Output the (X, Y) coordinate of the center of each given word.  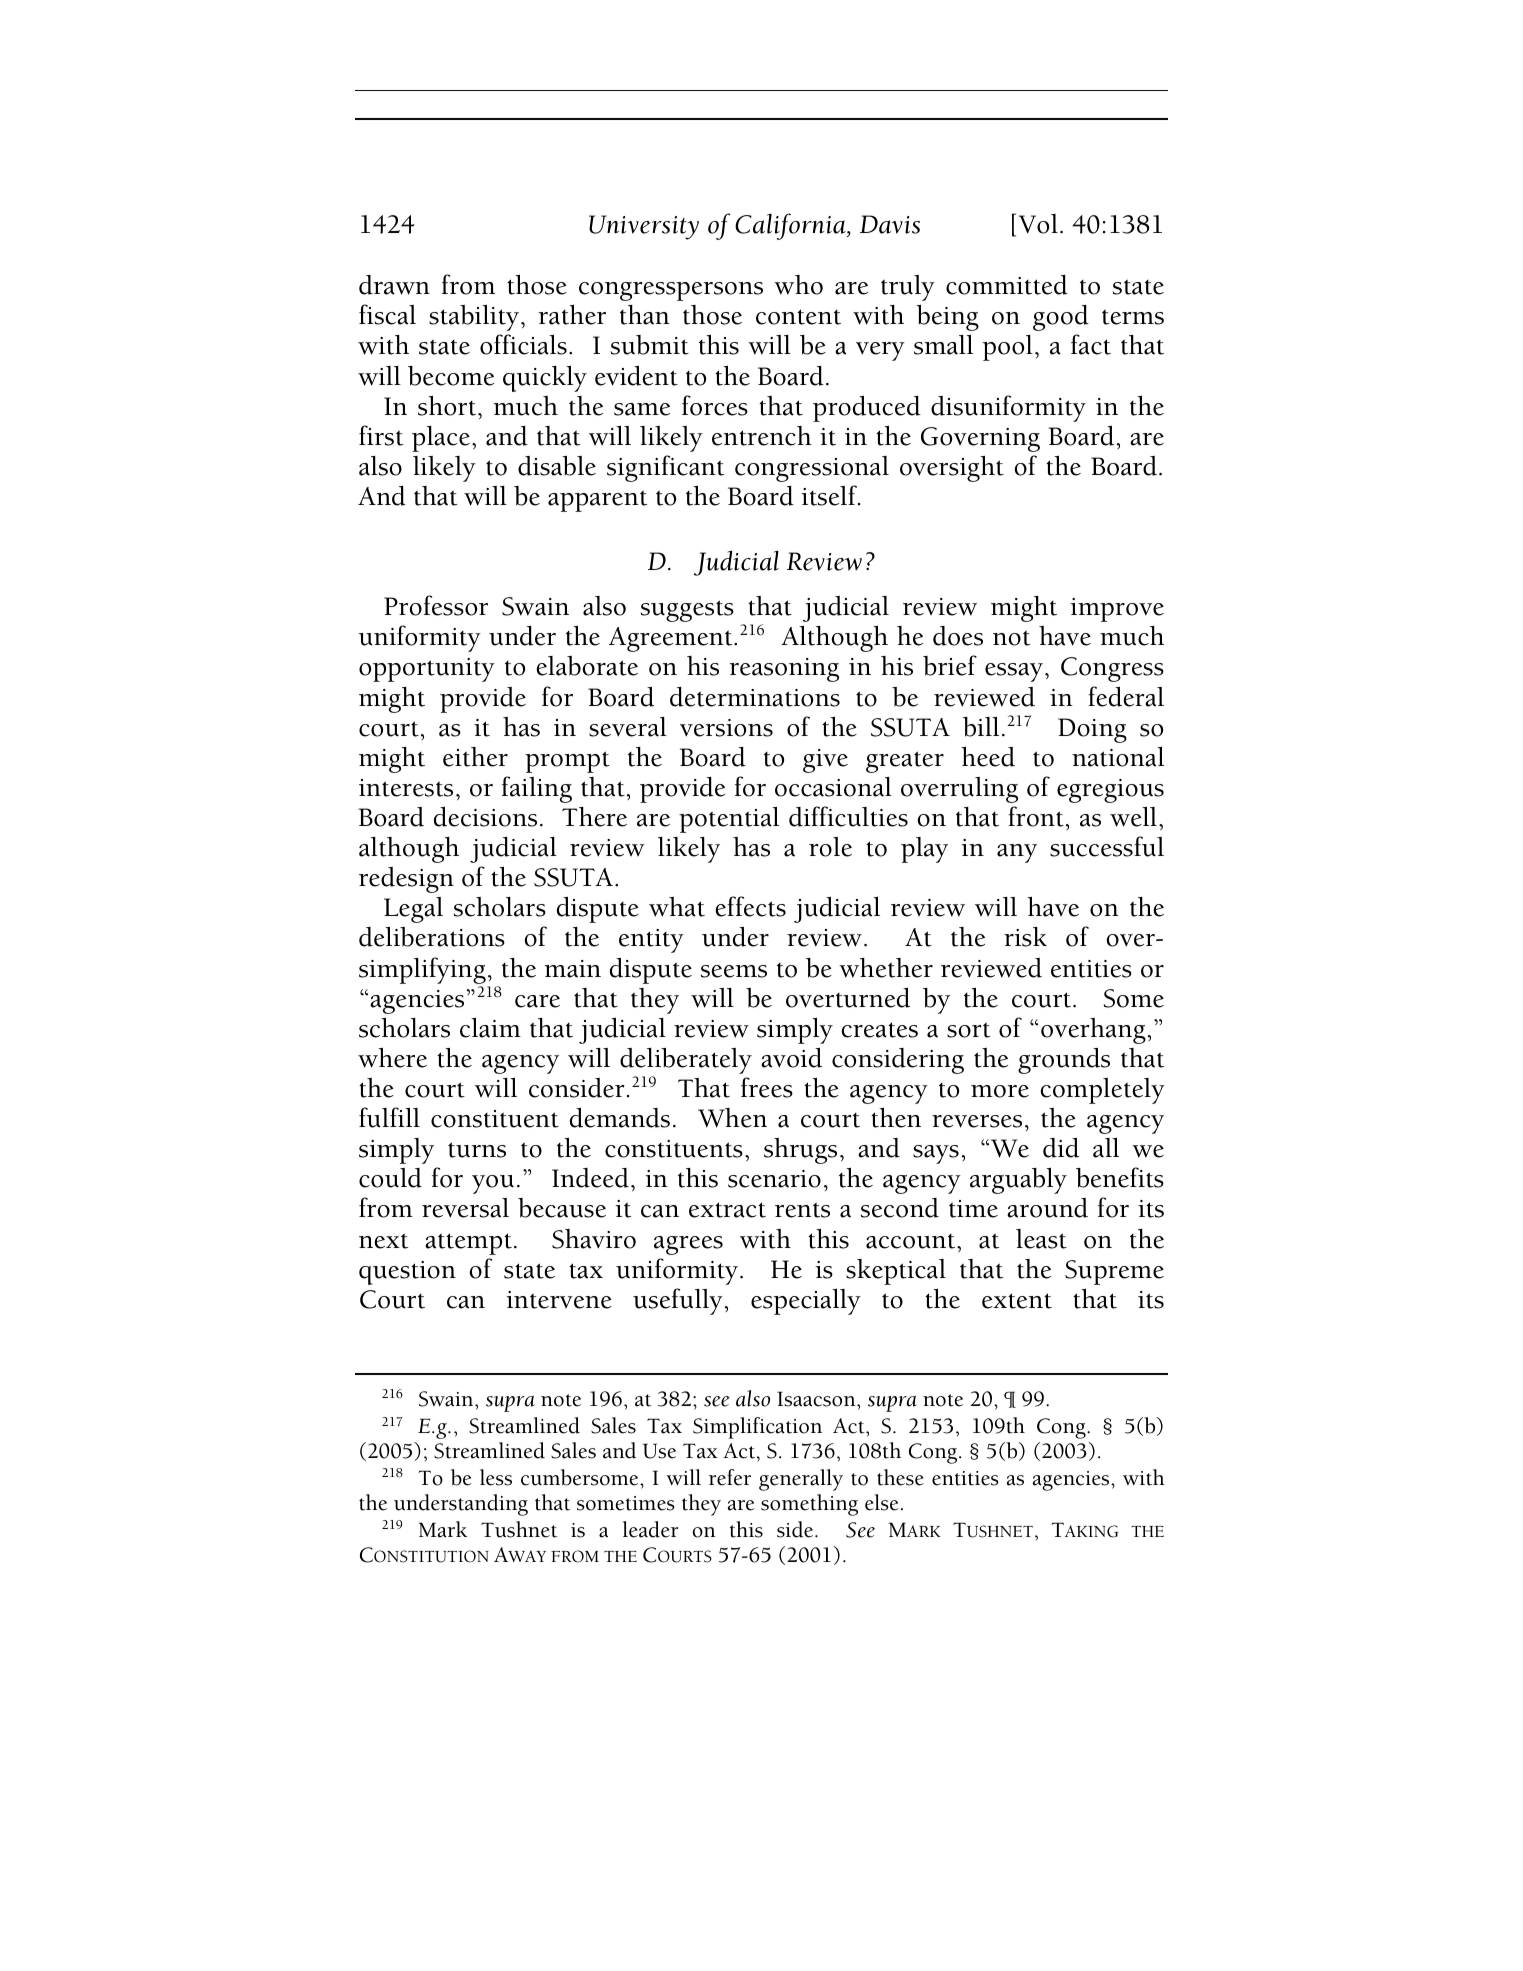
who (798, 285)
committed (1007, 285)
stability (474, 318)
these (900, 1477)
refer (730, 1477)
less (496, 1477)
